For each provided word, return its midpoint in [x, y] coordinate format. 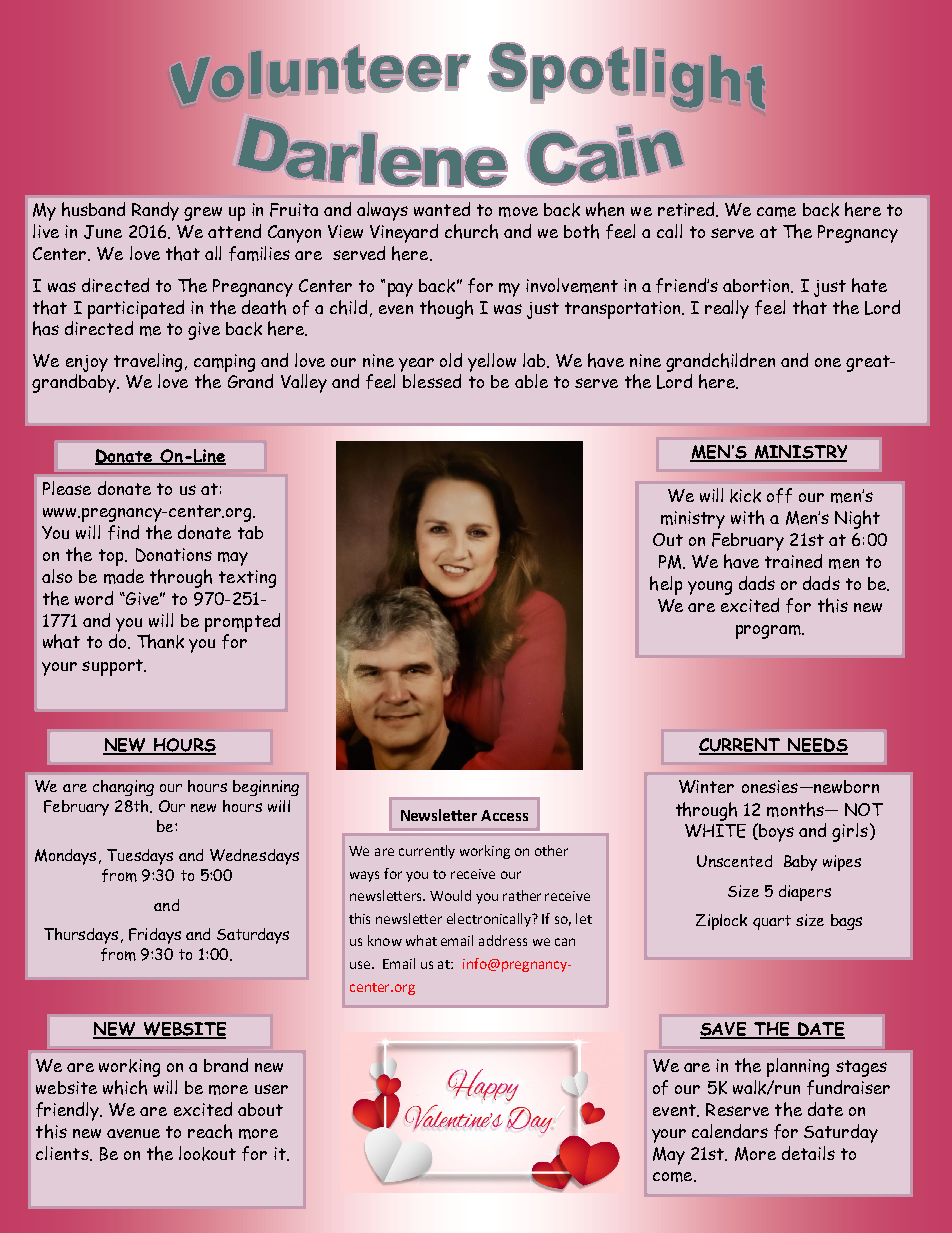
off [779, 495]
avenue [133, 1133]
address [503, 940]
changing [123, 788]
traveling [150, 362]
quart [772, 922]
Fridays [155, 936]
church [471, 231]
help [666, 585]
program [769, 632]
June [103, 232]
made [124, 576]
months [796, 809]
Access [504, 815]
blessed [432, 381]
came [776, 212]
